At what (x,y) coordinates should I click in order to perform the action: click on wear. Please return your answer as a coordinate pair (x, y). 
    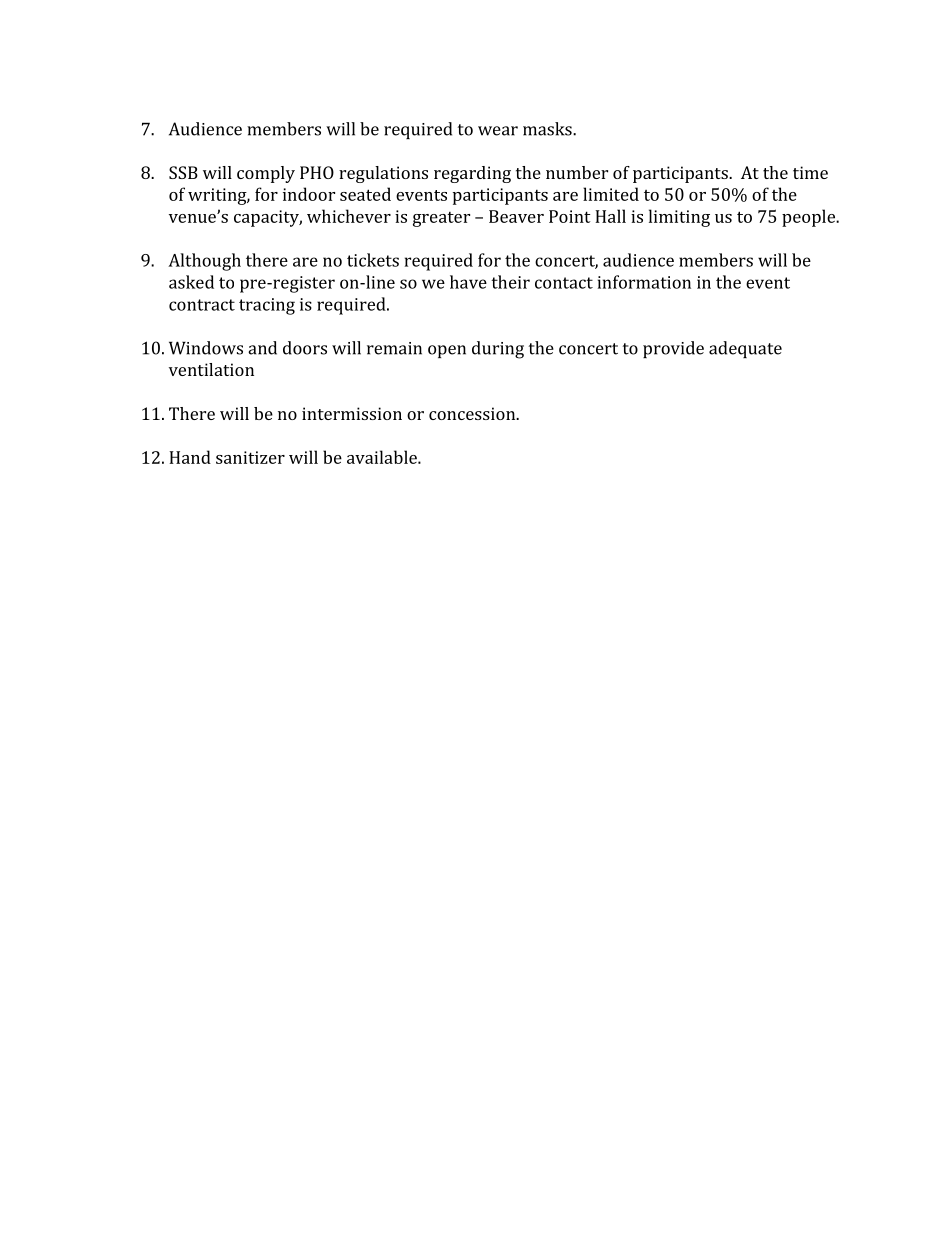
    Looking at the image, I should click on (498, 131).
